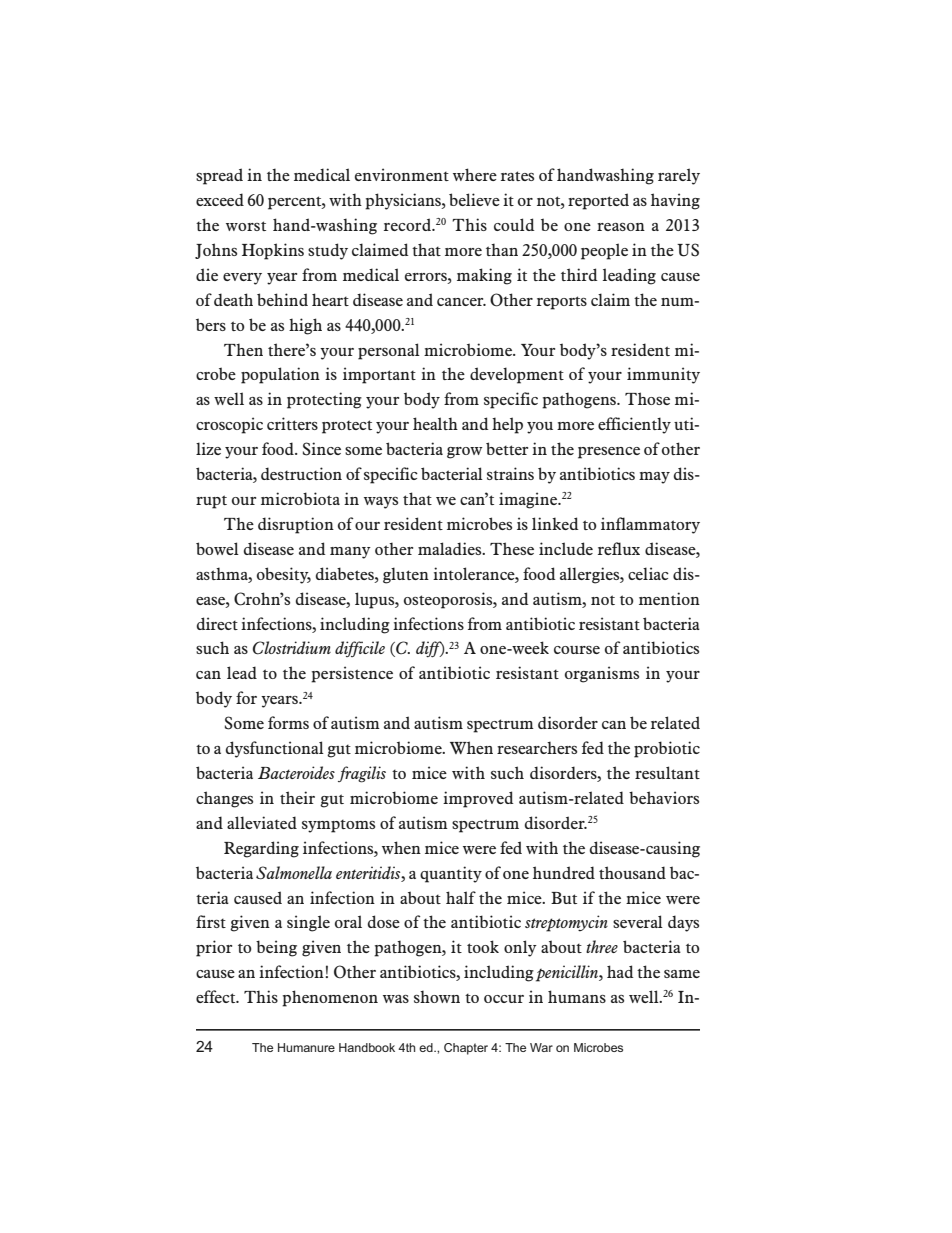 The width and height of the image is (952, 1233). Describe the element at coordinates (598, 201) in the image. I see `reported` at that location.
